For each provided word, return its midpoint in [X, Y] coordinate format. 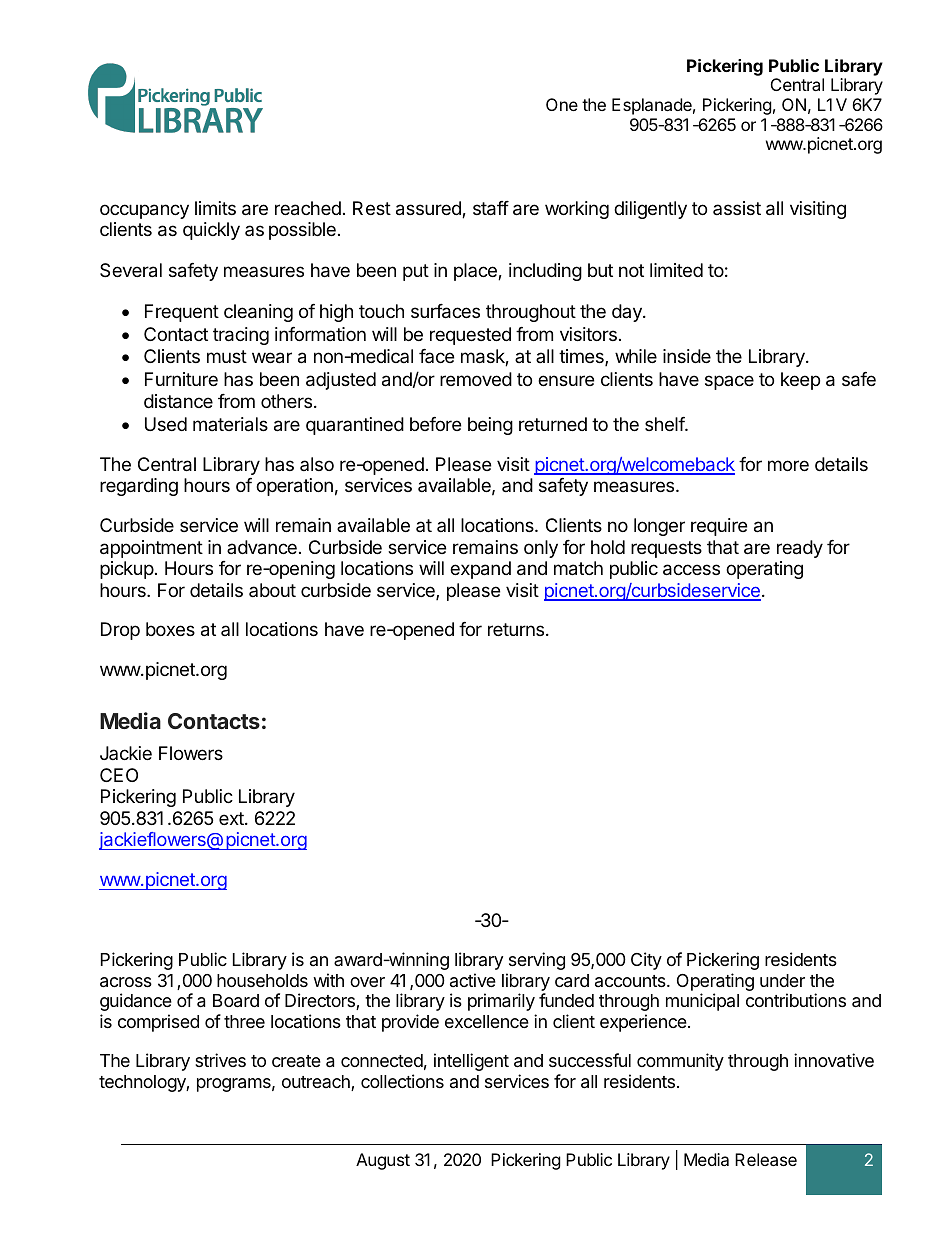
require [719, 527]
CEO [119, 775]
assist [737, 208]
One [562, 104]
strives [220, 1060]
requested [470, 336]
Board [236, 1001]
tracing [241, 336]
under [782, 980]
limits [215, 208]
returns [517, 629]
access [691, 570]
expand [480, 570]
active [473, 980]
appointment [151, 549]
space [729, 382]
